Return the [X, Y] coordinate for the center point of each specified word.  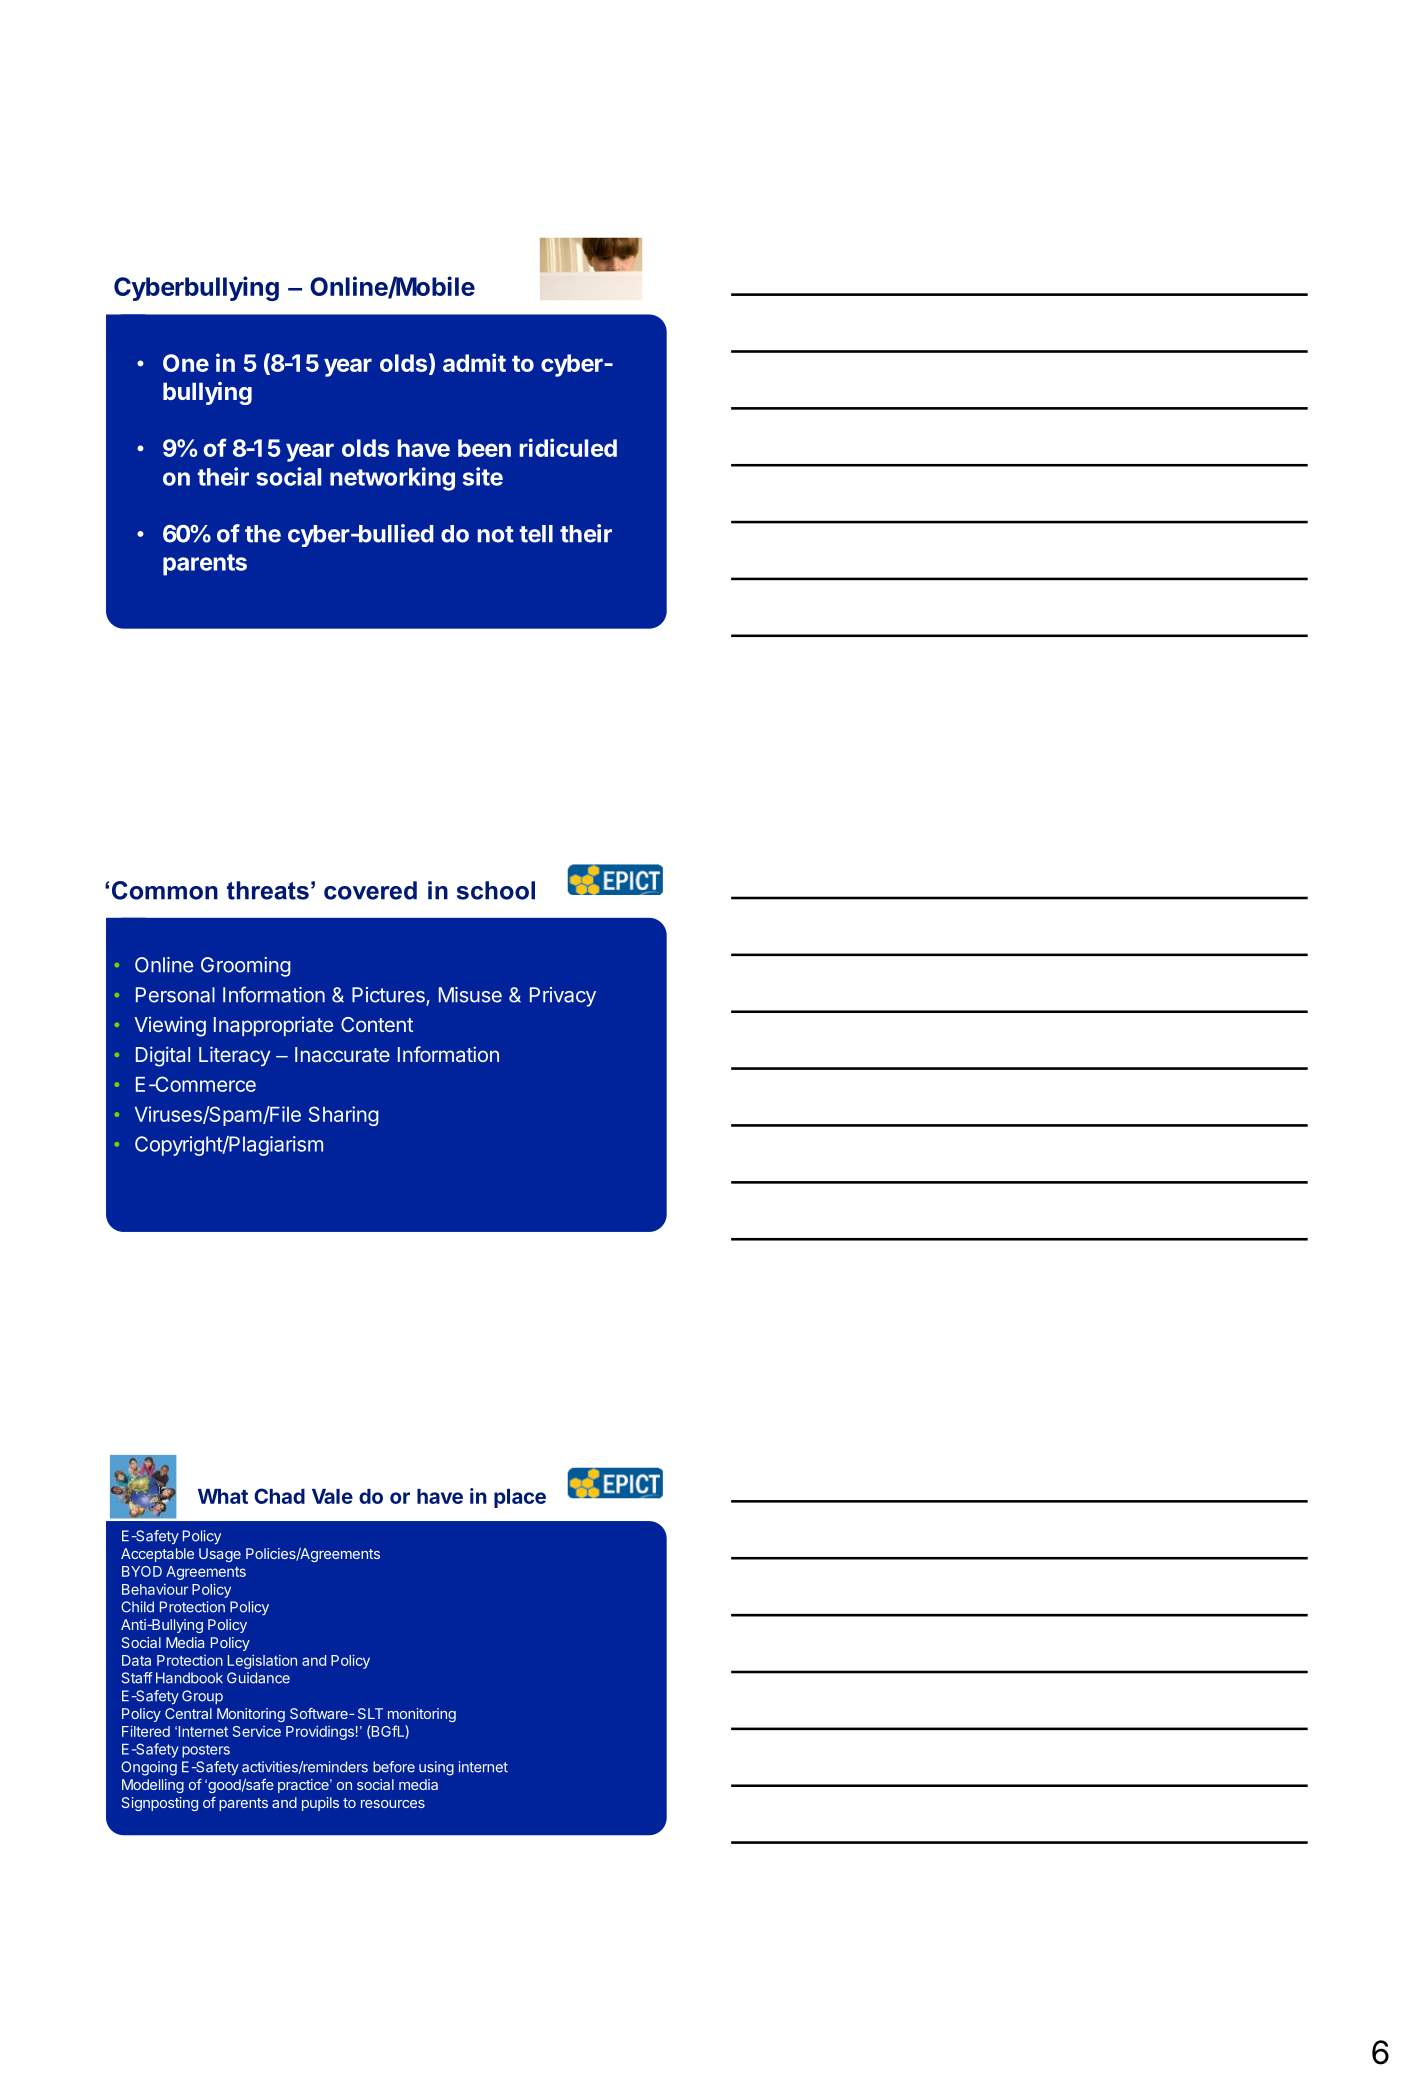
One [186, 363]
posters [206, 1751]
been [484, 448]
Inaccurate [342, 1054]
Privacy [563, 997]
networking [392, 479]
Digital [163, 1056]
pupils [320, 1804]
